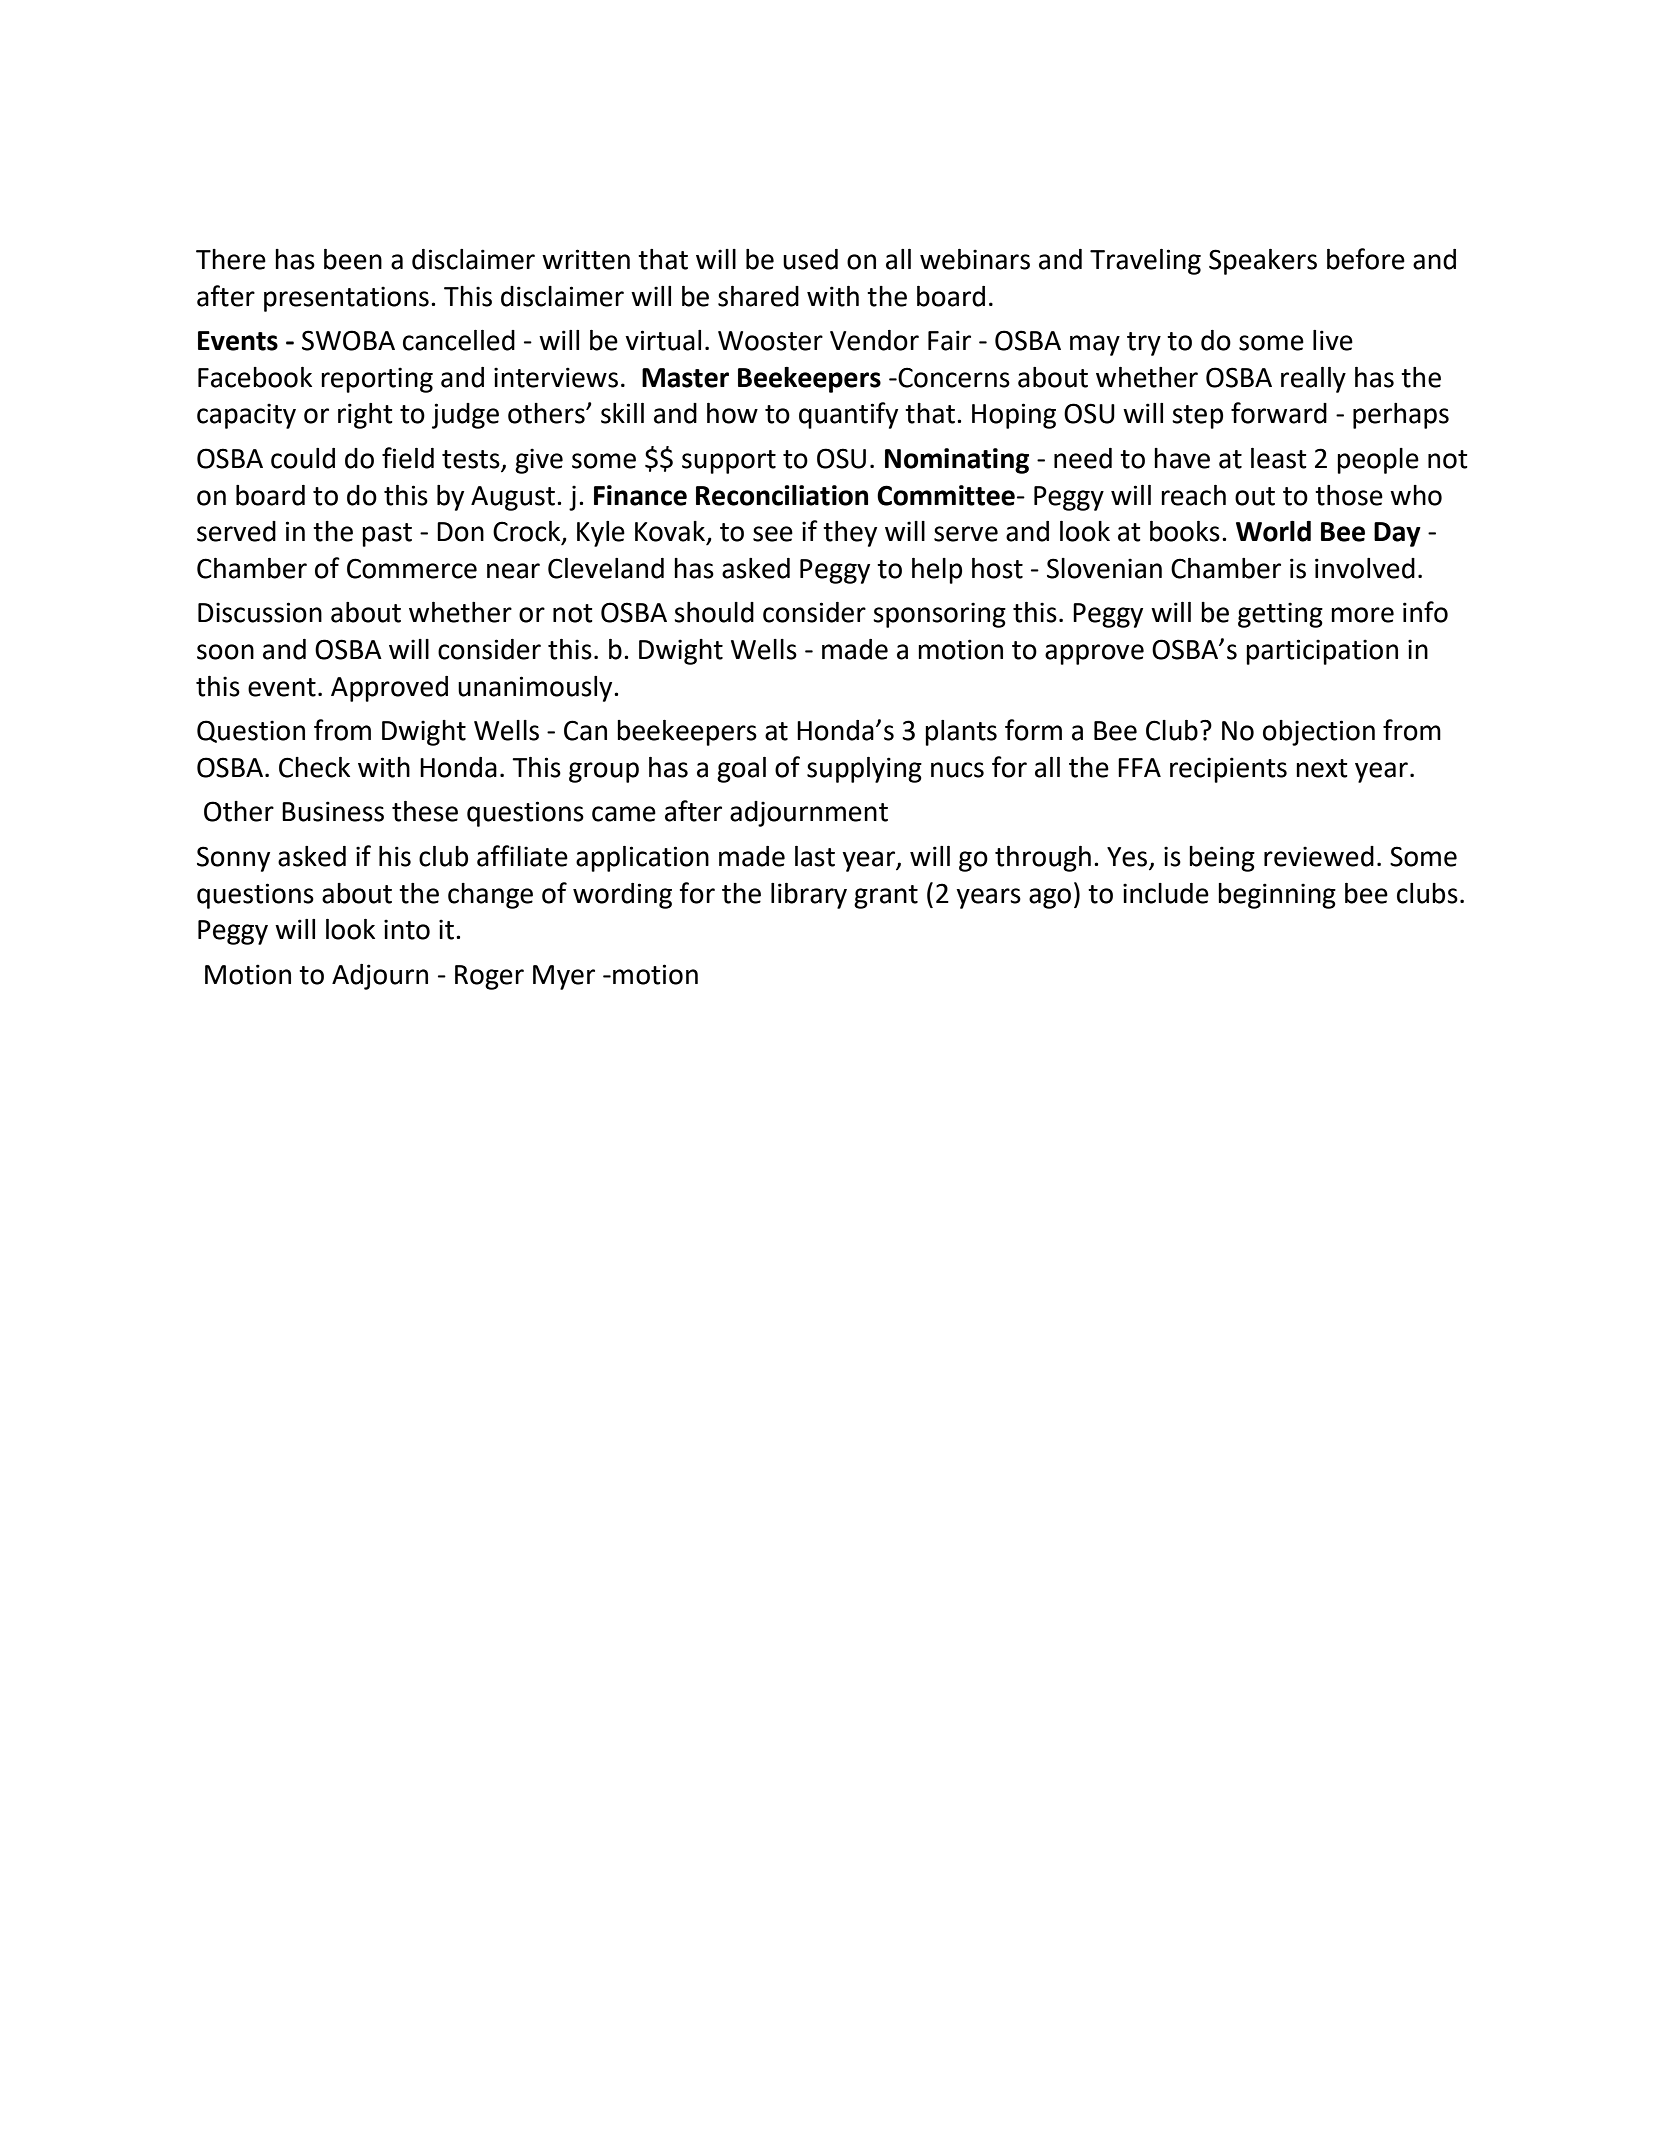 The width and height of the screenshot is (1666, 2155). What do you see at coordinates (407, 929) in the screenshot?
I see `into` at bounding box center [407, 929].
